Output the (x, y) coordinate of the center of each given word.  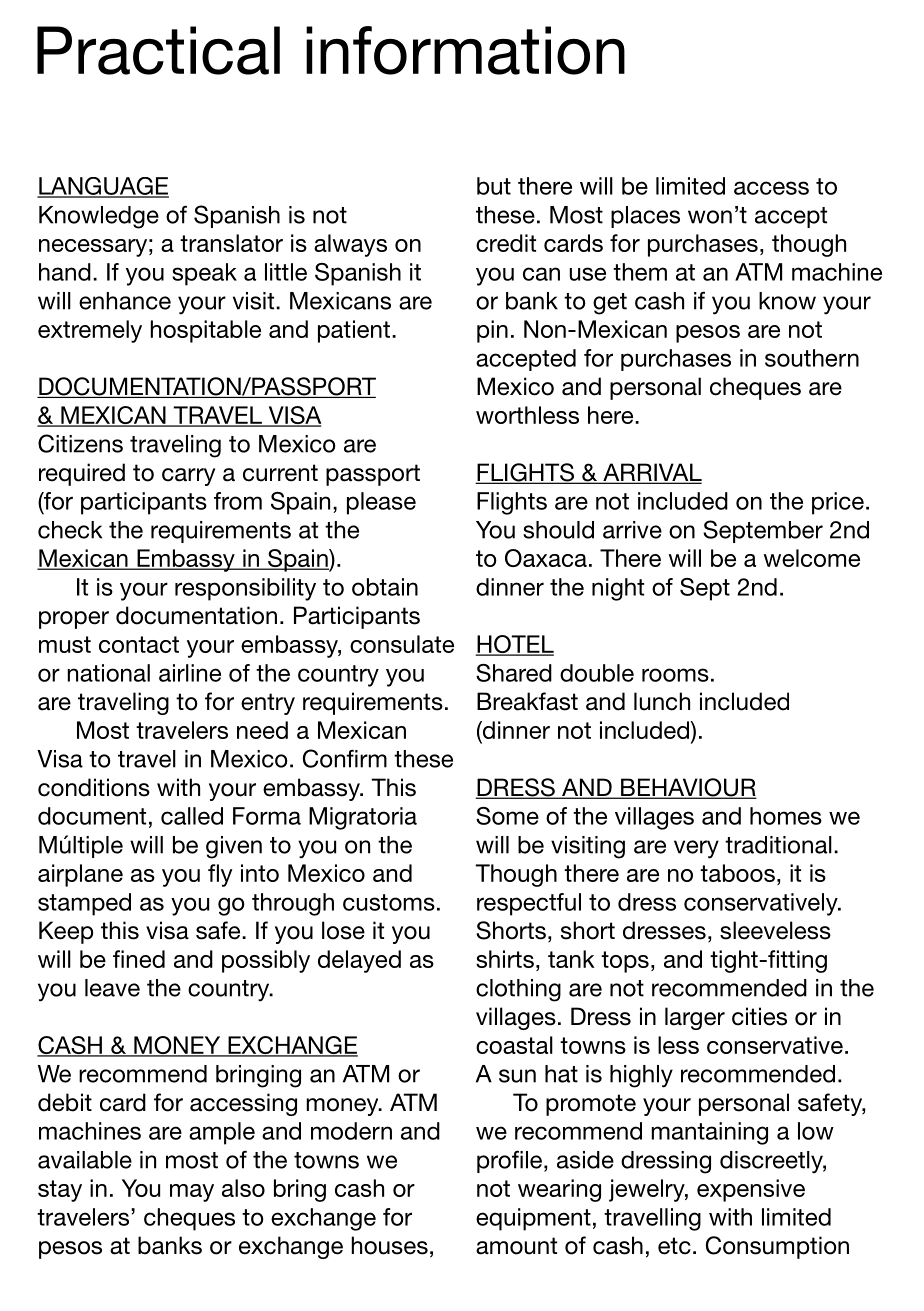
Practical (158, 50)
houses (389, 1245)
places (645, 217)
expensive (751, 1190)
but (494, 186)
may (192, 1193)
